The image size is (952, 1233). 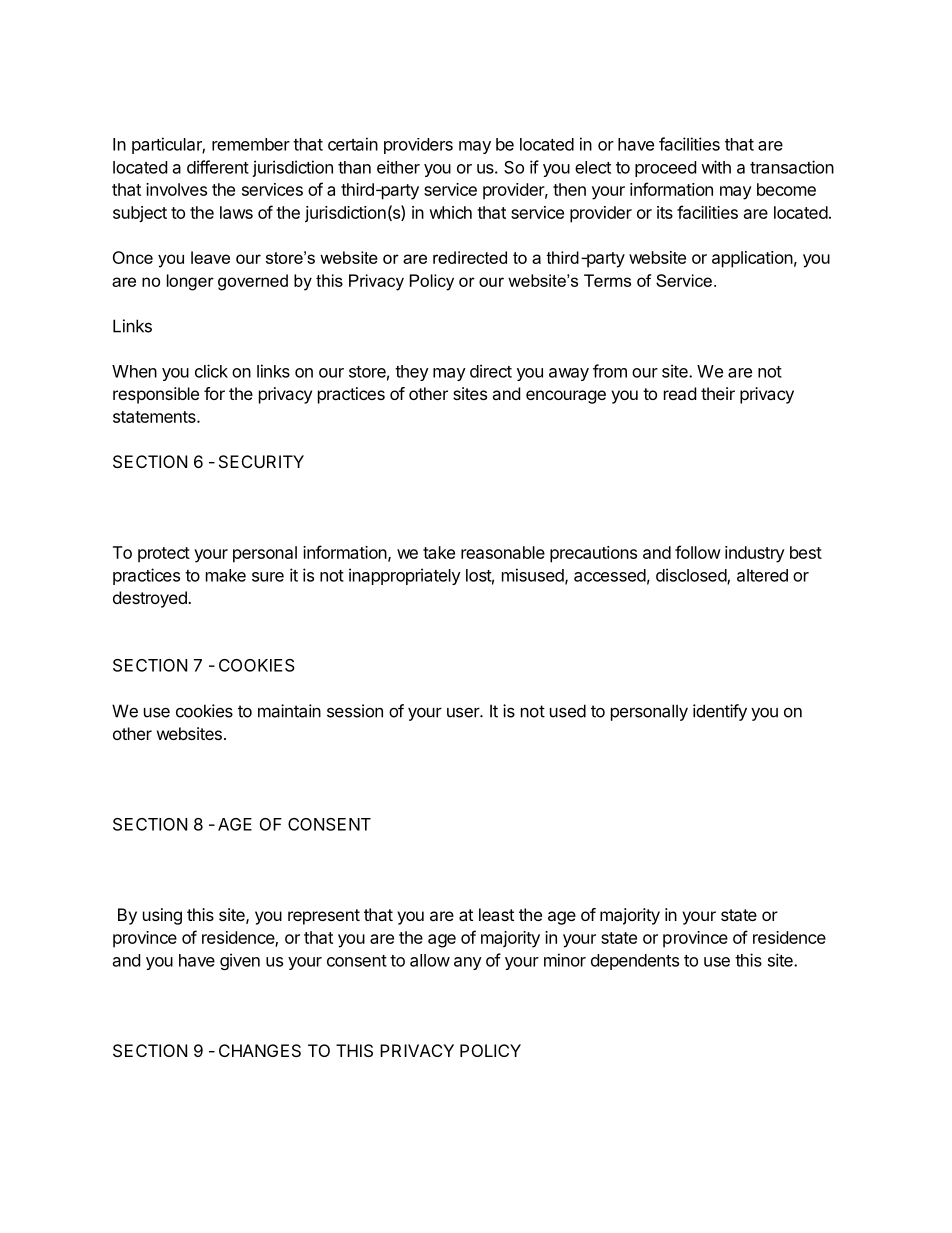 I want to click on identify, so click(x=720, y=712).
